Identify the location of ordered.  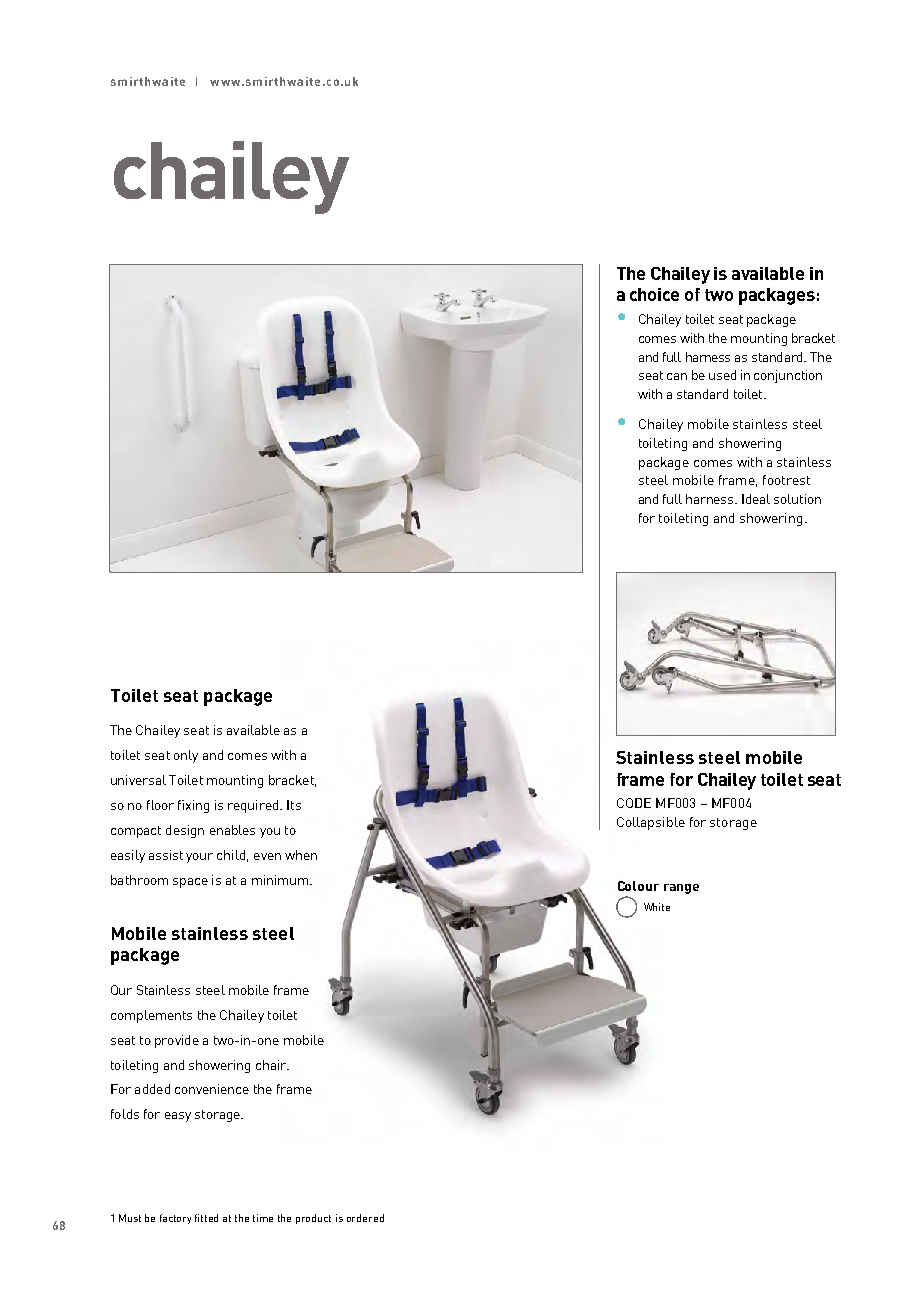
(365, 1218).
